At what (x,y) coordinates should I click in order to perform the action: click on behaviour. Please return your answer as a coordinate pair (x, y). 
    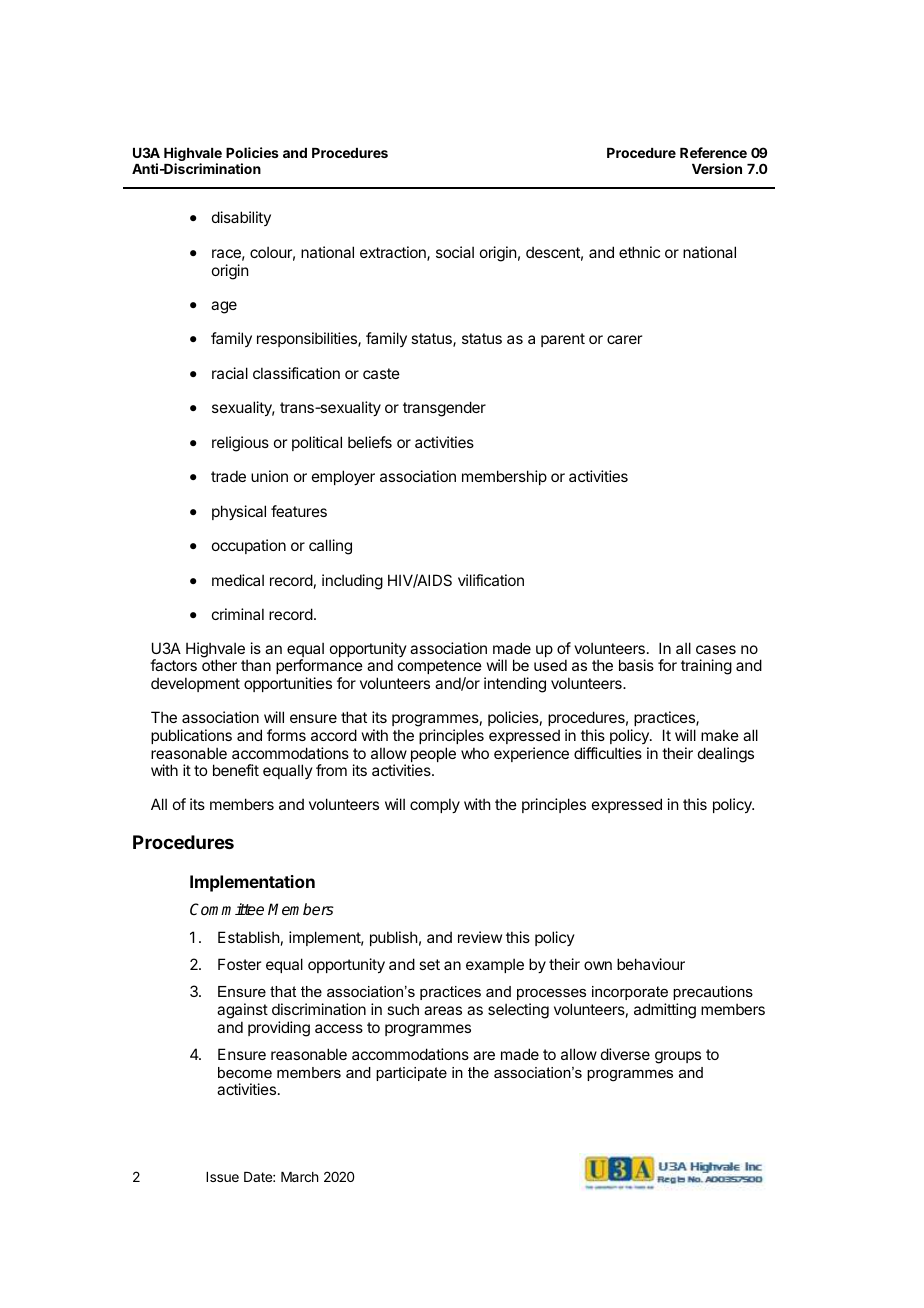
    Looking at the image, I should click on (651, 964).
